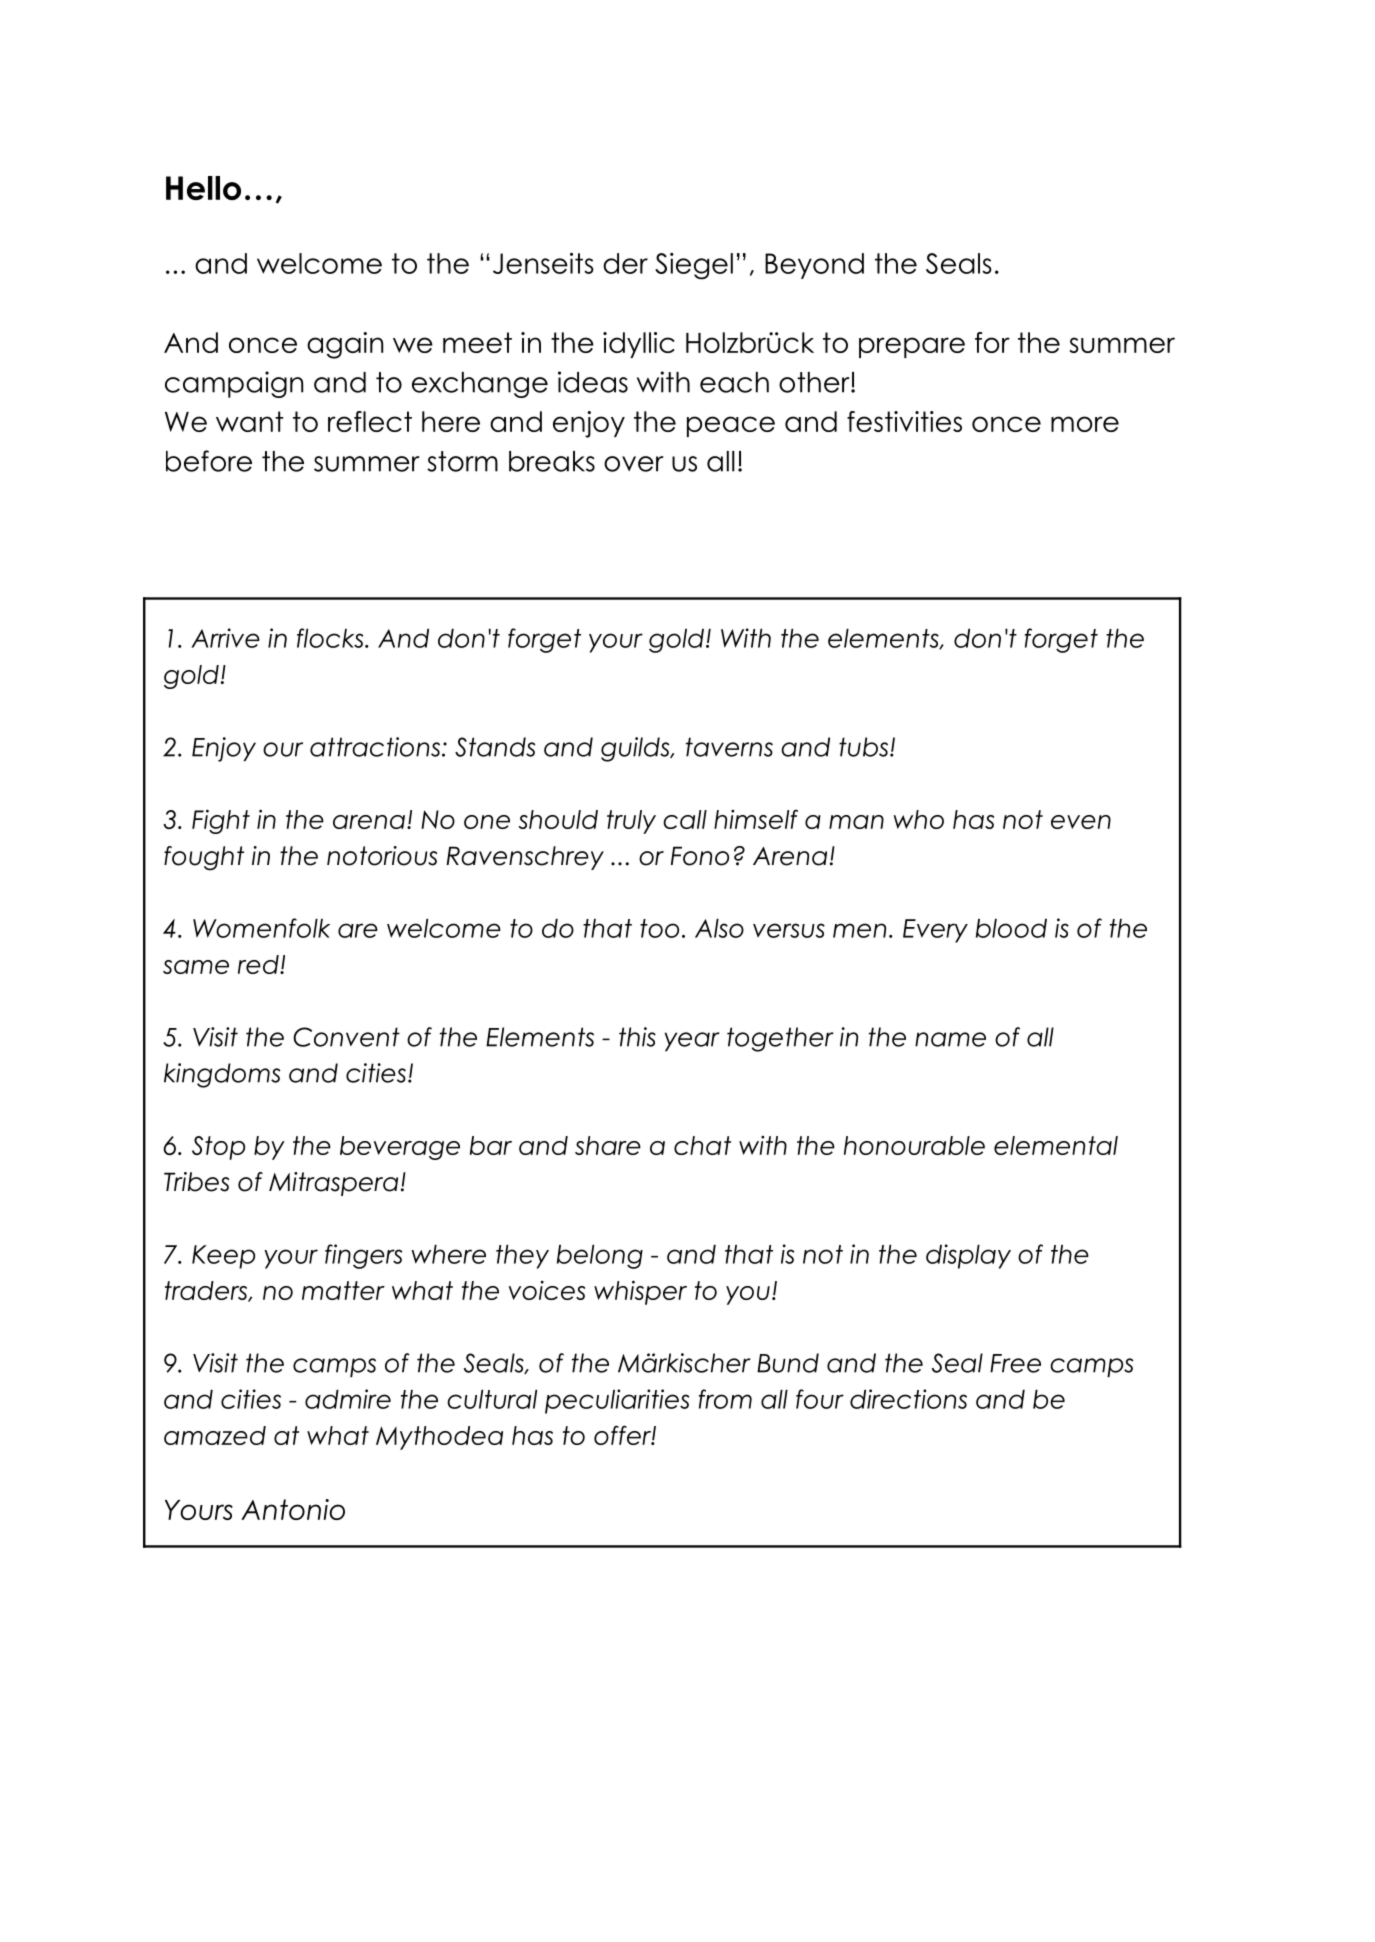 The width and height of the screenshot is (1375, 1942). I want to click on Siegel, so click(694, 266).
